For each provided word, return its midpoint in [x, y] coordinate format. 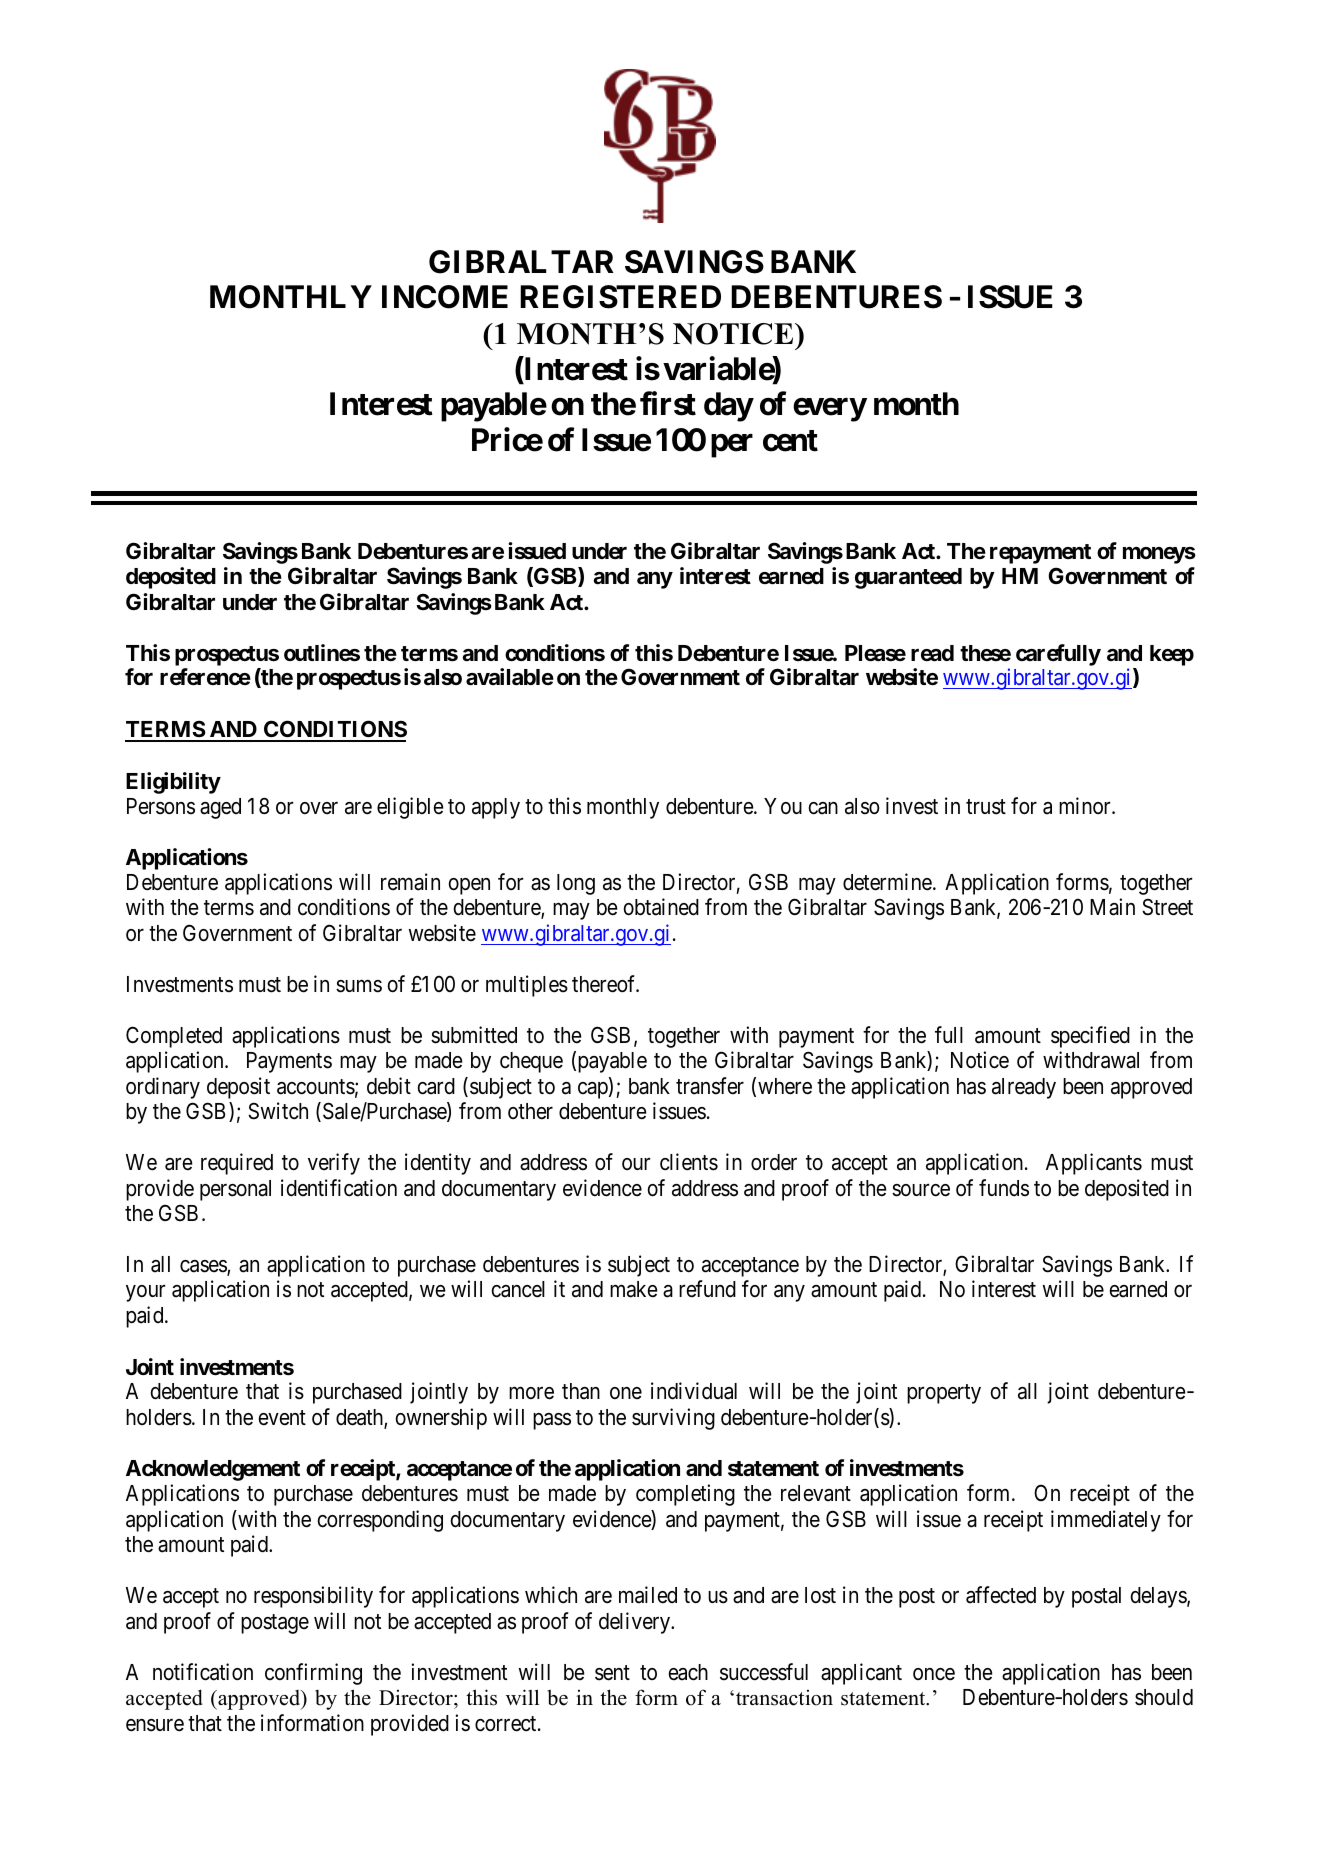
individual [694, 1391]
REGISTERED [620, 297]
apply [496, 808]
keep [1172, 655]
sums [359, 986]
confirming [313, 1674]
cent [790, 441]
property [944, 1394]
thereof [605, 984]
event [282, 1418]
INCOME [445, 297]
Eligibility [173, 783]
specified [1090, 1037]
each [688, 1672]
